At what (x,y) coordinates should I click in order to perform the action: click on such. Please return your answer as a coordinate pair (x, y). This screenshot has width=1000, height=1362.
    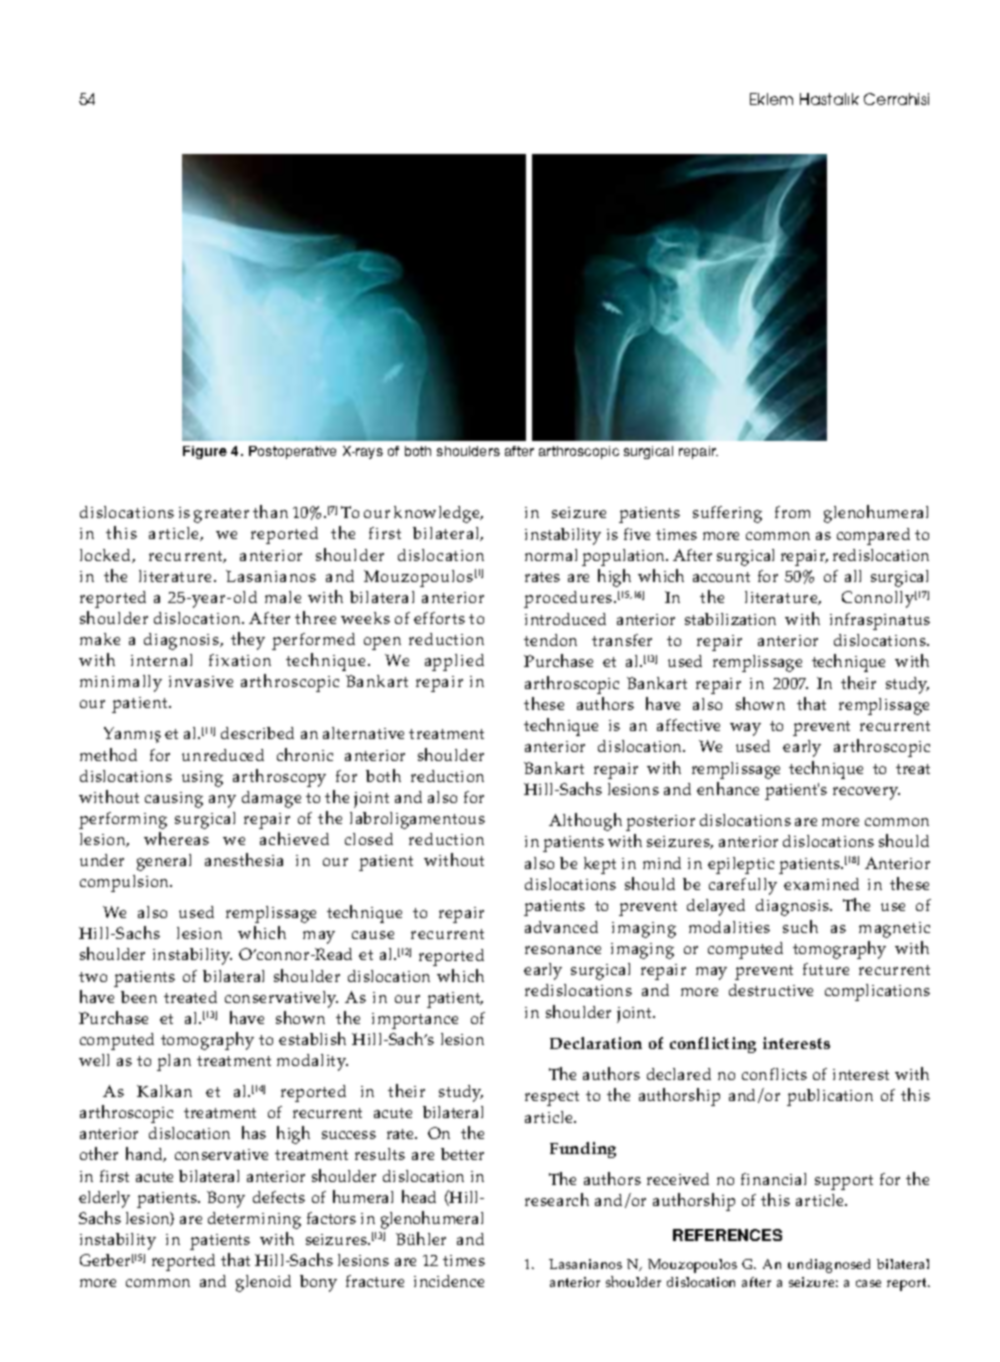
    Looking at the image, I should click on (800, 926).
